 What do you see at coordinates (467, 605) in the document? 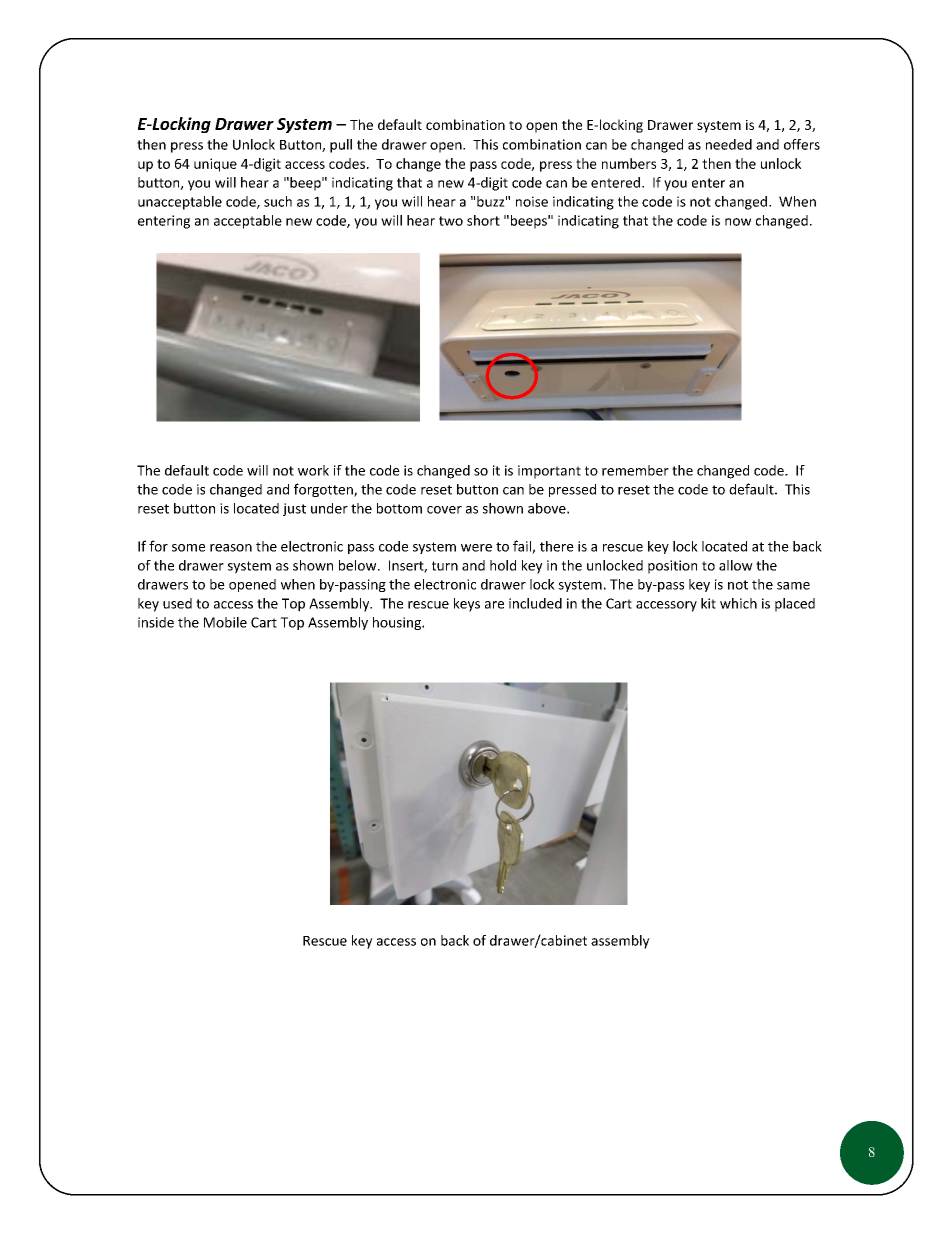
I see `keys` at bounding box center [467, 605].
